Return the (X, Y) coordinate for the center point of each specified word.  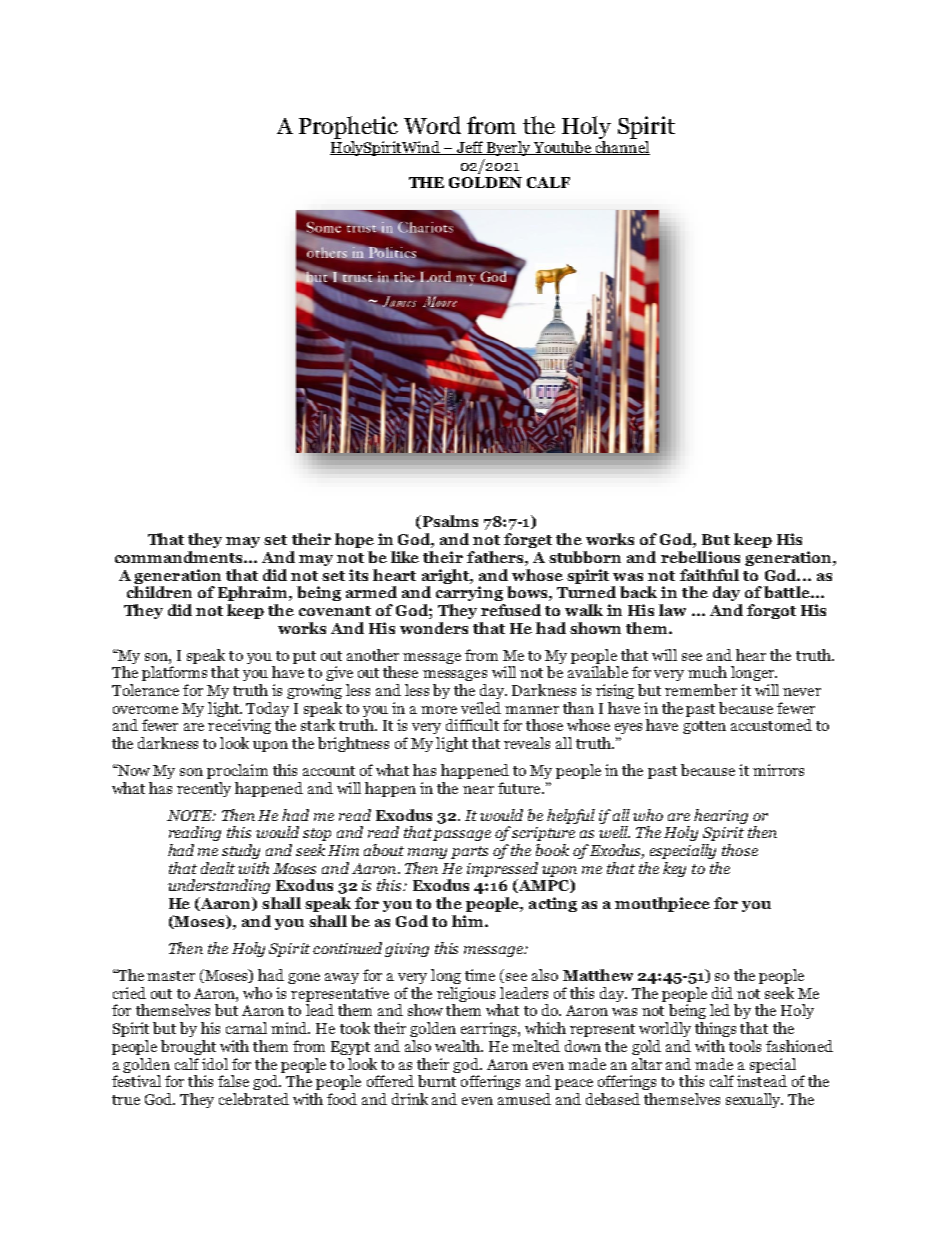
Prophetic (348, 127)
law (672, 610)
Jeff (470, 148)
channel (622, 148)
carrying (469, 593)
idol (215, 1064)
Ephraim (254, 593)
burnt (437, 1081)
